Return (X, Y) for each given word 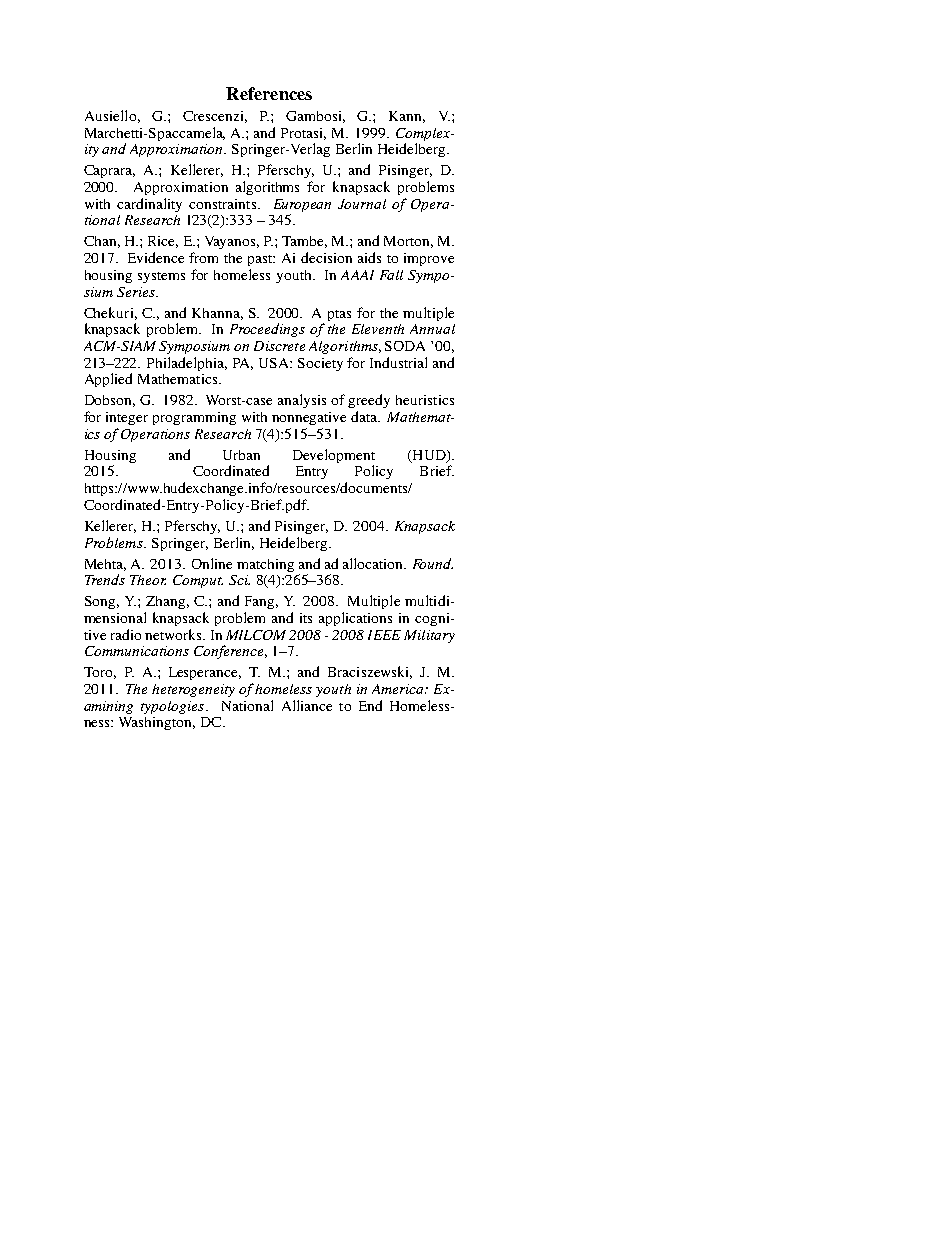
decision (326, 257)
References (269, 93)
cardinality (149, 205)
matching (265, 565)
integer (127, 418)
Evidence (156, 257)
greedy (369, 401)
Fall (391, 275)
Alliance (307, 705)
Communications (137, 651)
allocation (374, 563)
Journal (362, 204)
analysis (302, 401)
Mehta (105, 565)
